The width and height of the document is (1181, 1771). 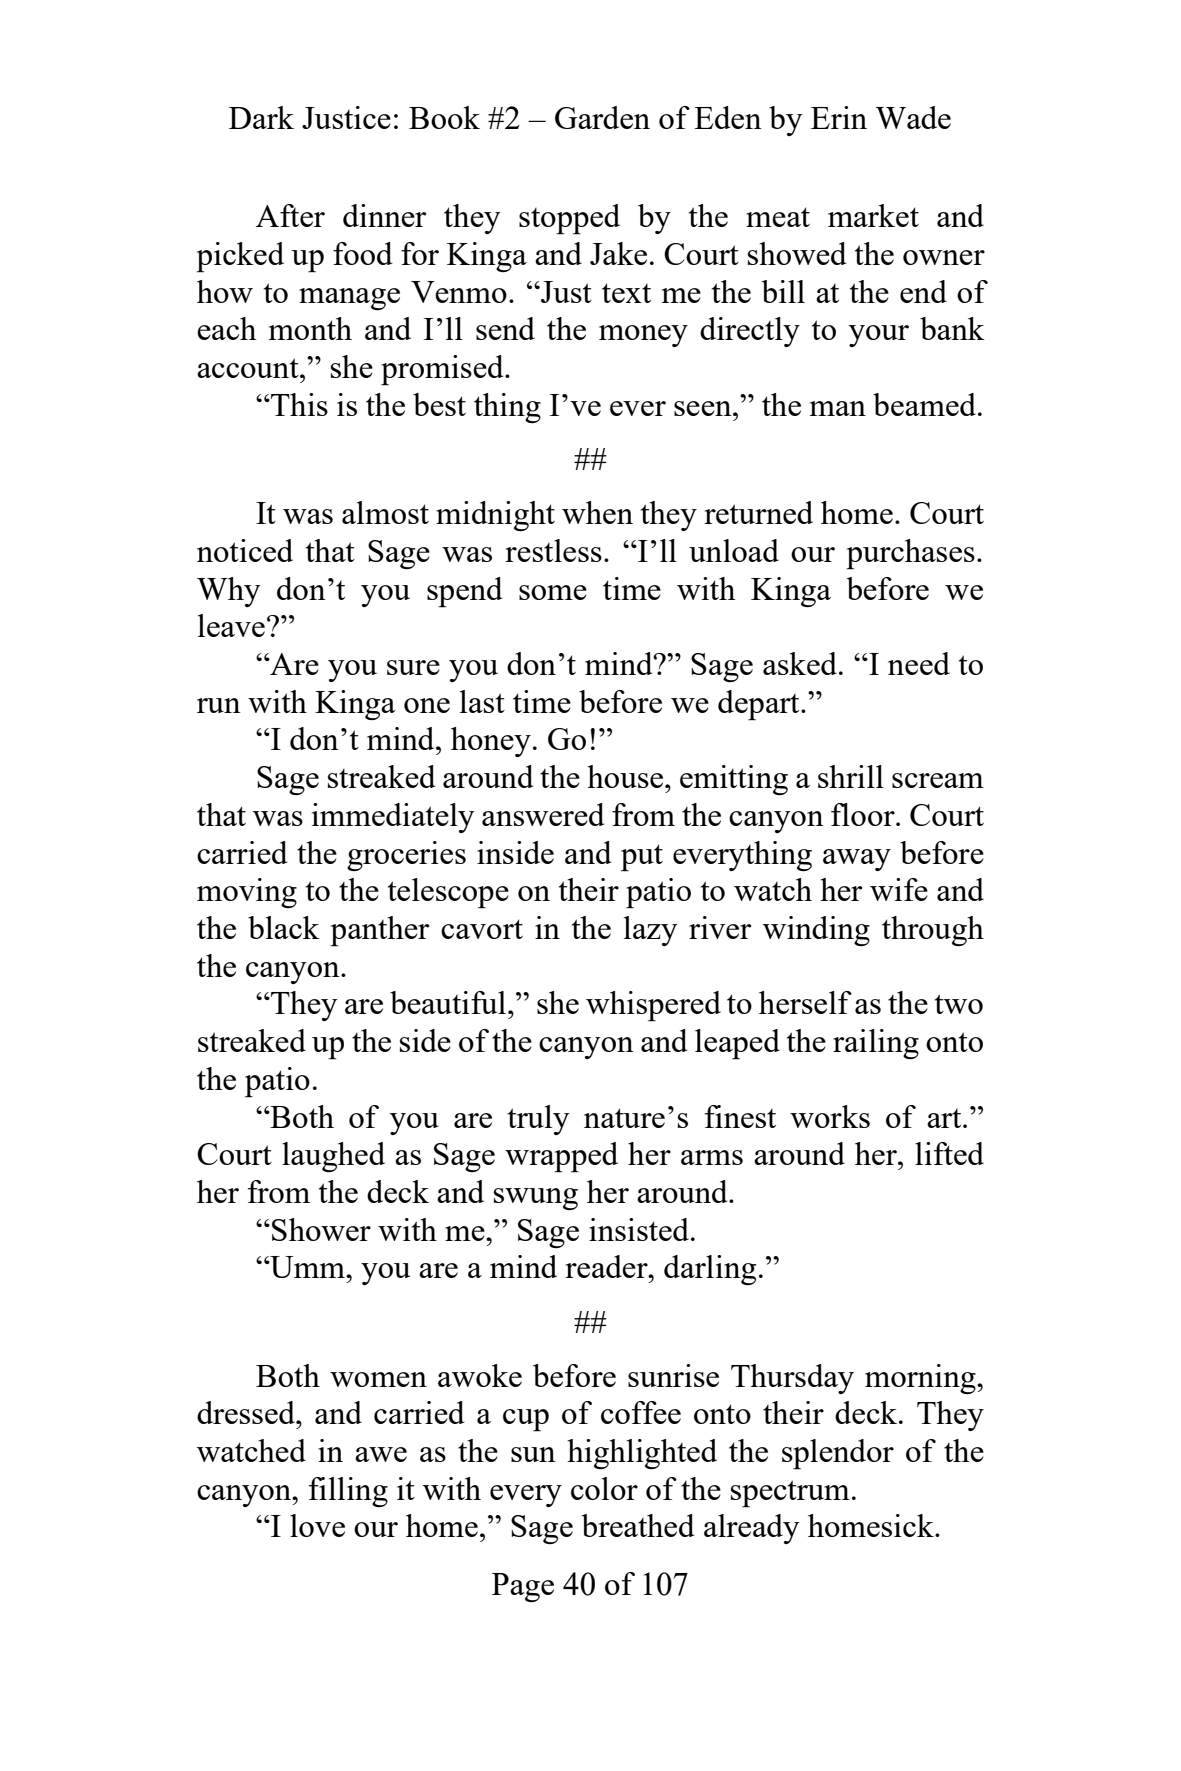 I want to click on wrapped, so click(x=561, y=1157).
